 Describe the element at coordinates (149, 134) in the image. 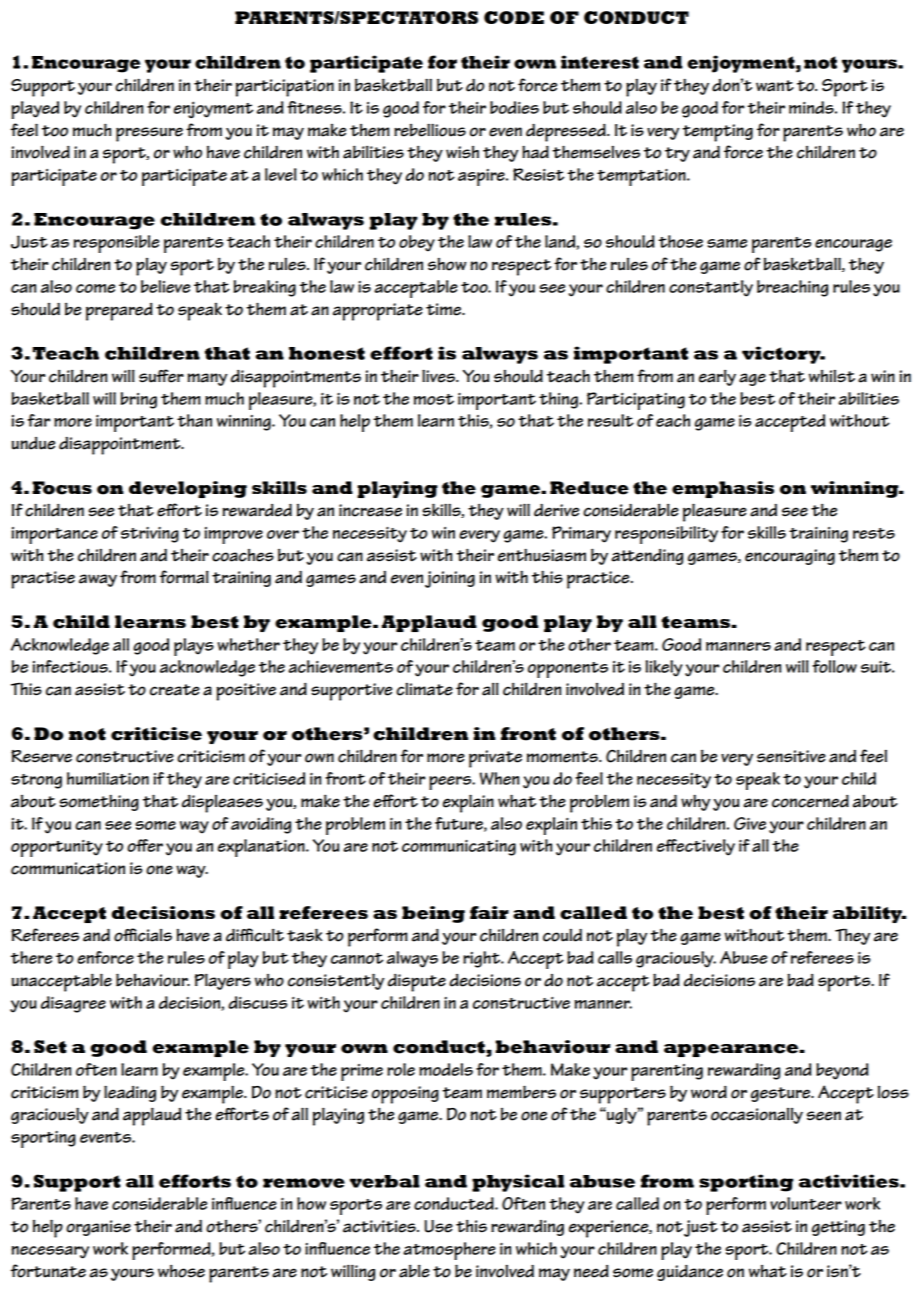

I see `pressure` at that location.
